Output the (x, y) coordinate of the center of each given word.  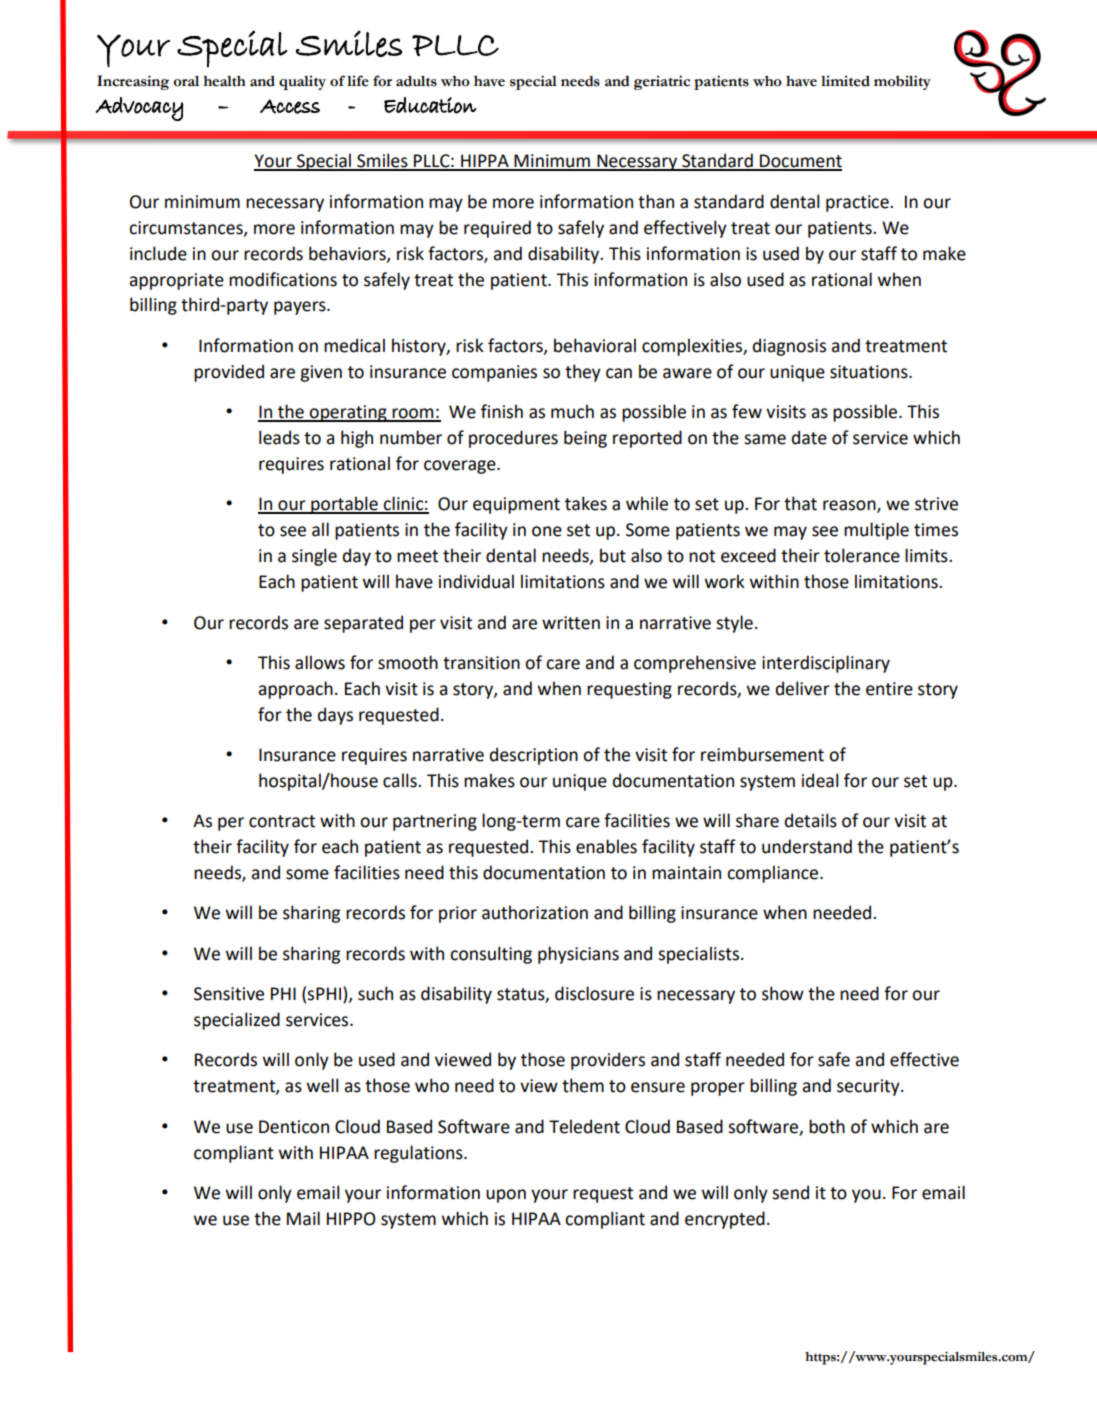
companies (494, 373)
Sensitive (229, 994)
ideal (820, 780)
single (314, 557)
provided (229, 373)
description (534, 756)
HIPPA (485, 162)
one (547, 531)
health (224, 81)
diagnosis (789, 347)
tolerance (862, 555)
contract (282, 821)
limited (845, 81)
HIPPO (351, 1219)
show (783, 993)
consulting (491, 955)
